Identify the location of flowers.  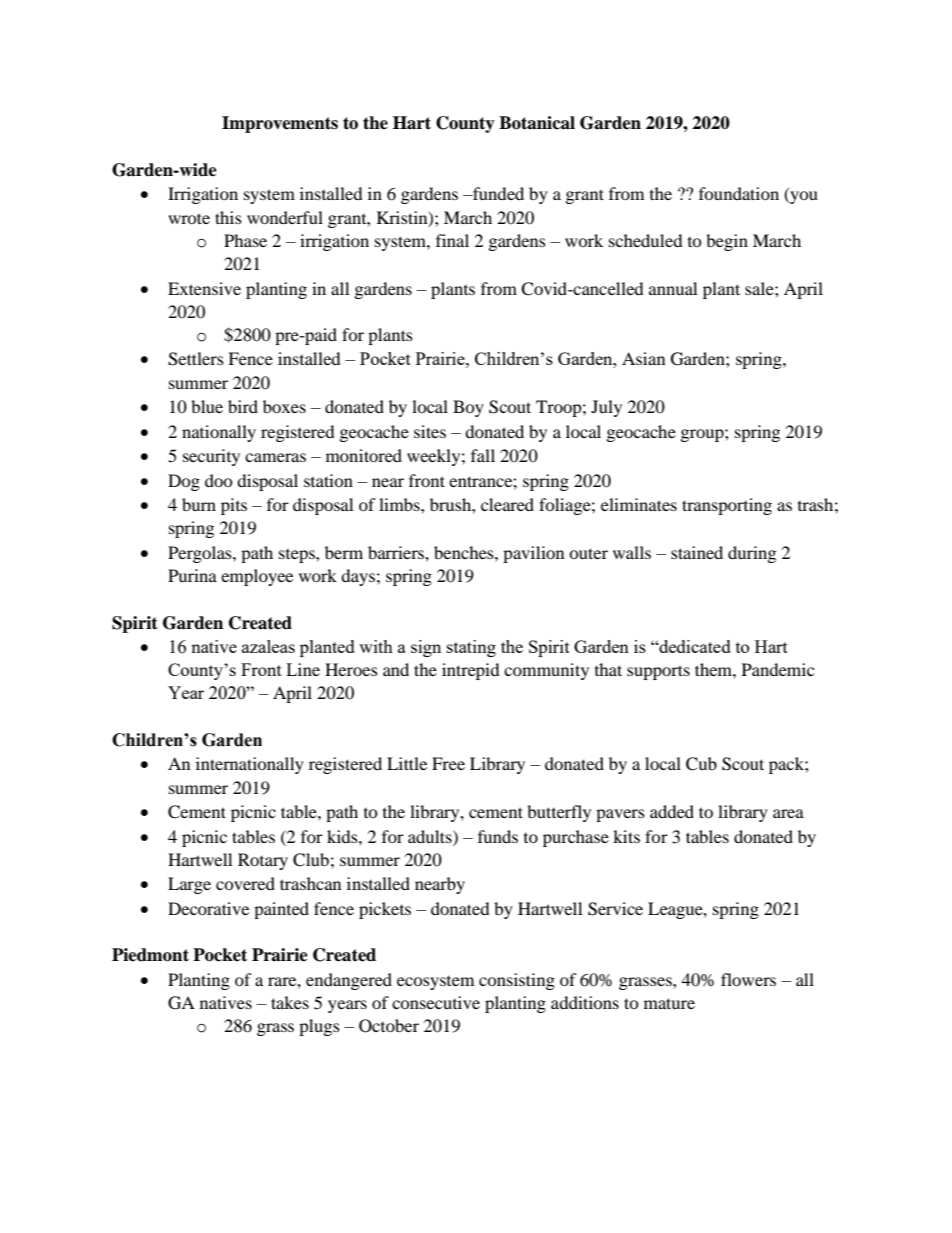
(748, 979).
